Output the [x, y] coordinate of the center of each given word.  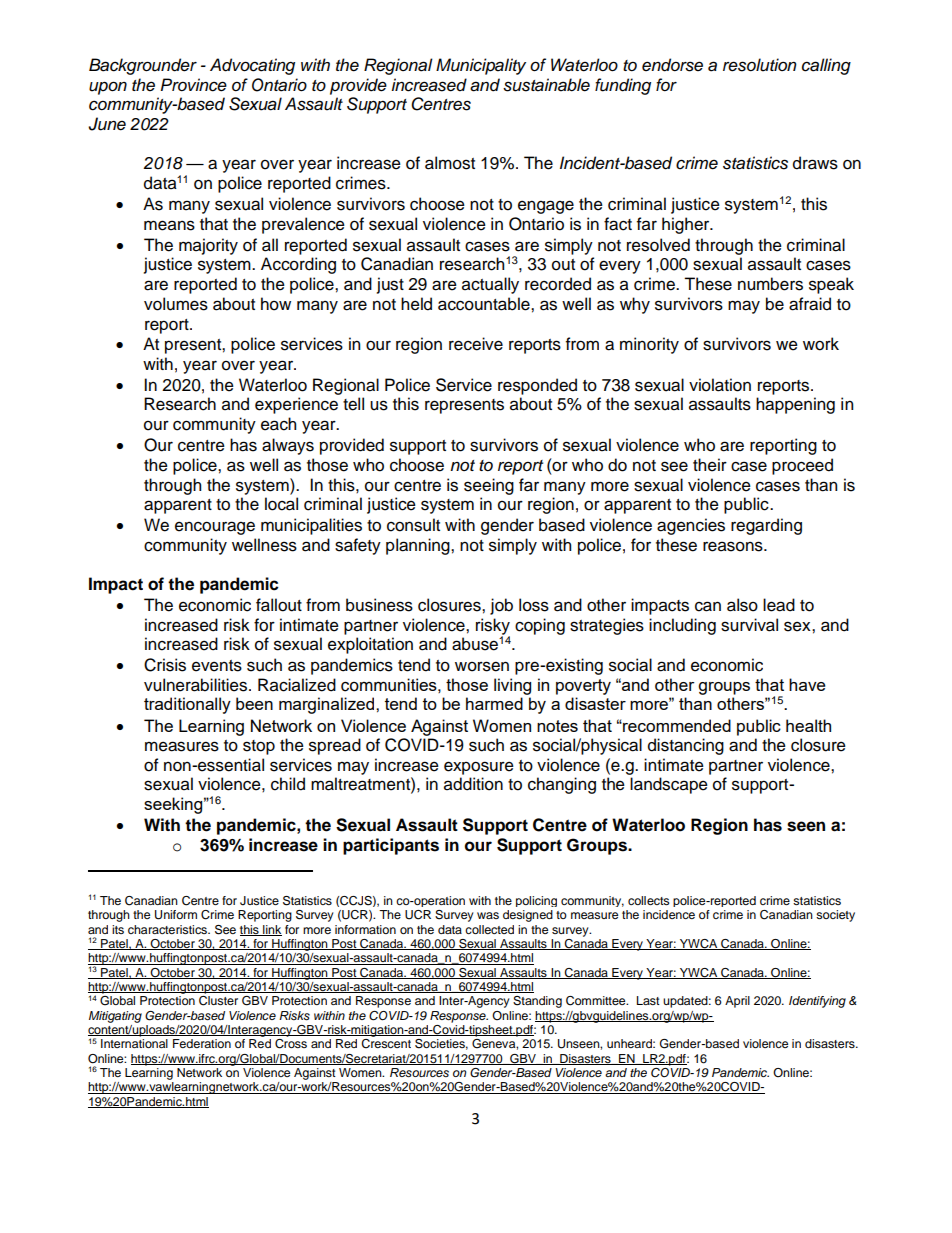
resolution [760, 65]
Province [193, 85]
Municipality [481, 66]
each [278, 424]
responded [537, 386]
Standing [537, 1002]
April [737, 1002]
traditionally [187, 705]
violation [720, 385]
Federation [202, 1043]
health [808, 725]
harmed [494, 703]
